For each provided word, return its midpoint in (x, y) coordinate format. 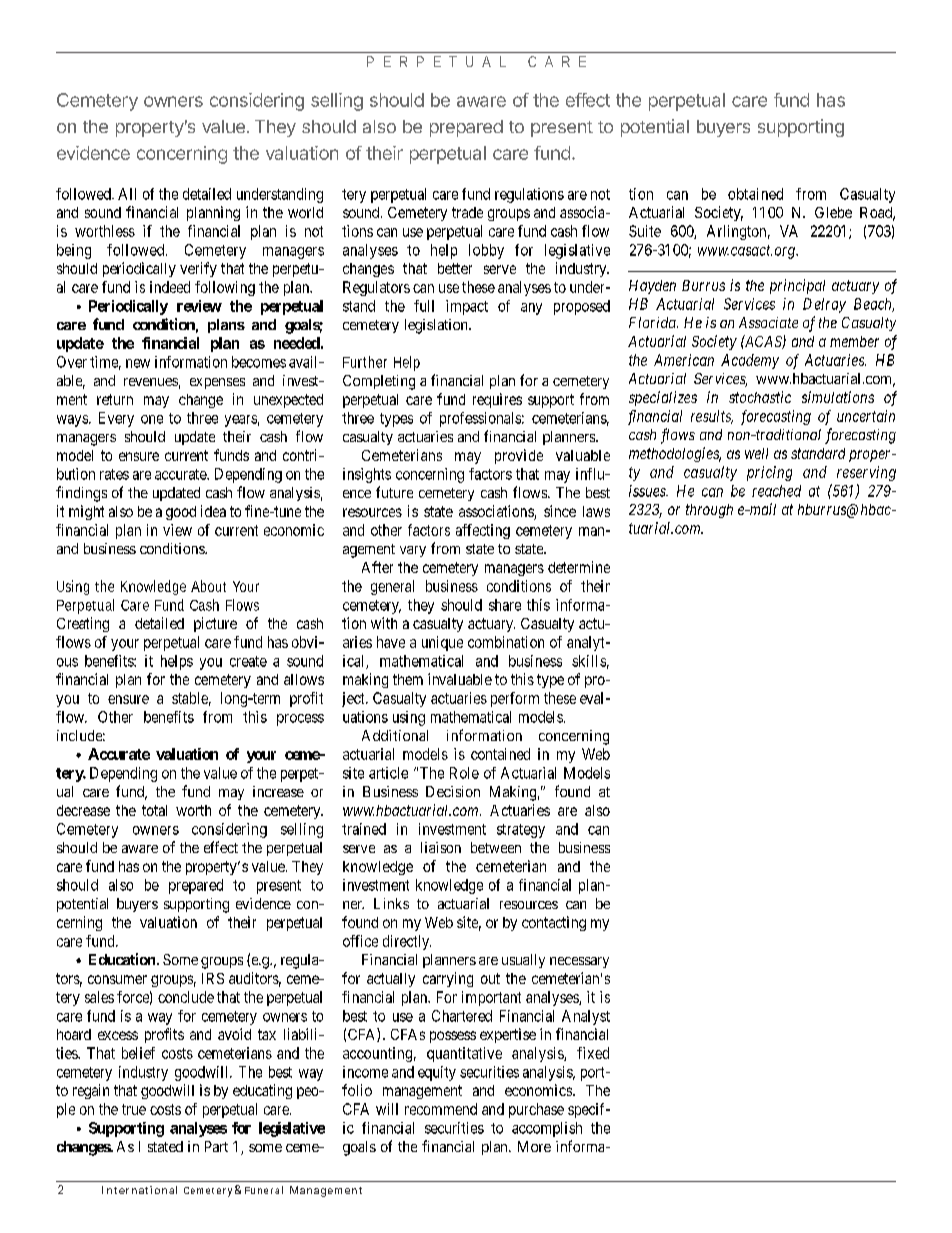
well (756, 453)
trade (467, 212)
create (248, 661)
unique (442, 643)
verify (198, 269)
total (154, 810)
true (134, 1109)
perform (515, 699)
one (152, 419)
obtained (755, 194)
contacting (554, 923)
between (496, 847)
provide (519, 456)
